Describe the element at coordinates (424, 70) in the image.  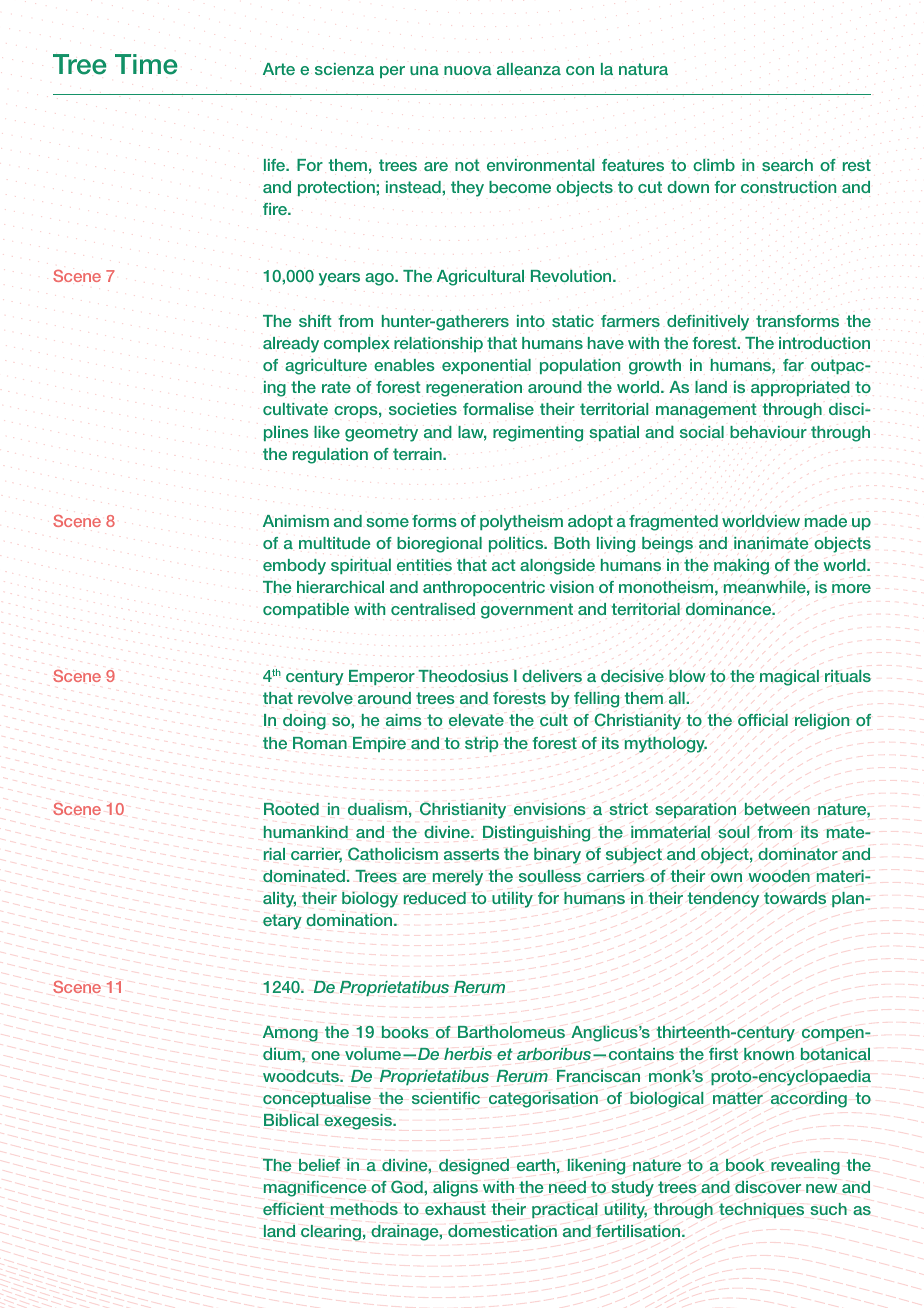
I see `una` at that location.
